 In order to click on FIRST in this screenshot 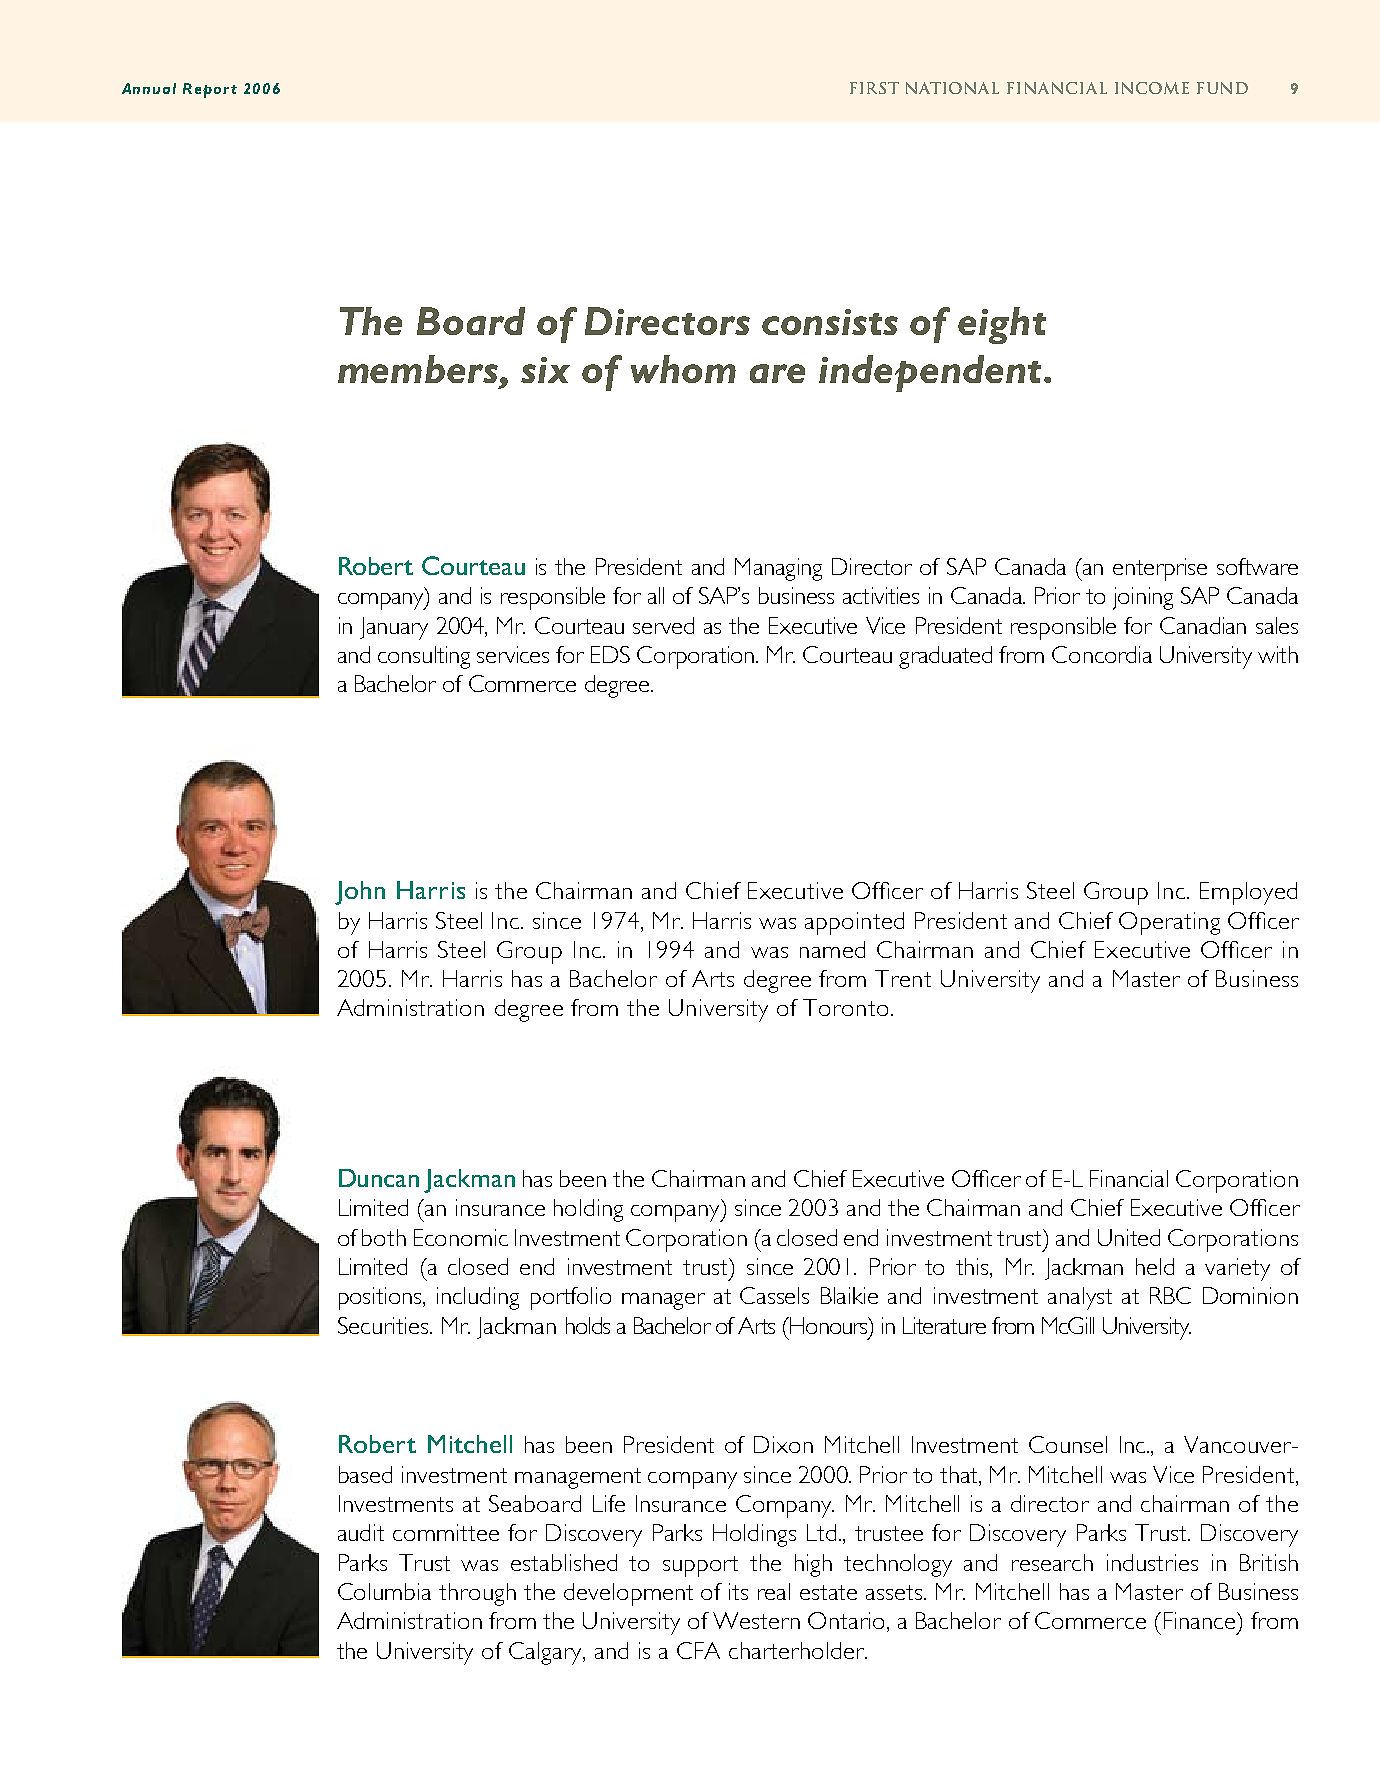, I will do `click(874, 88)`.
